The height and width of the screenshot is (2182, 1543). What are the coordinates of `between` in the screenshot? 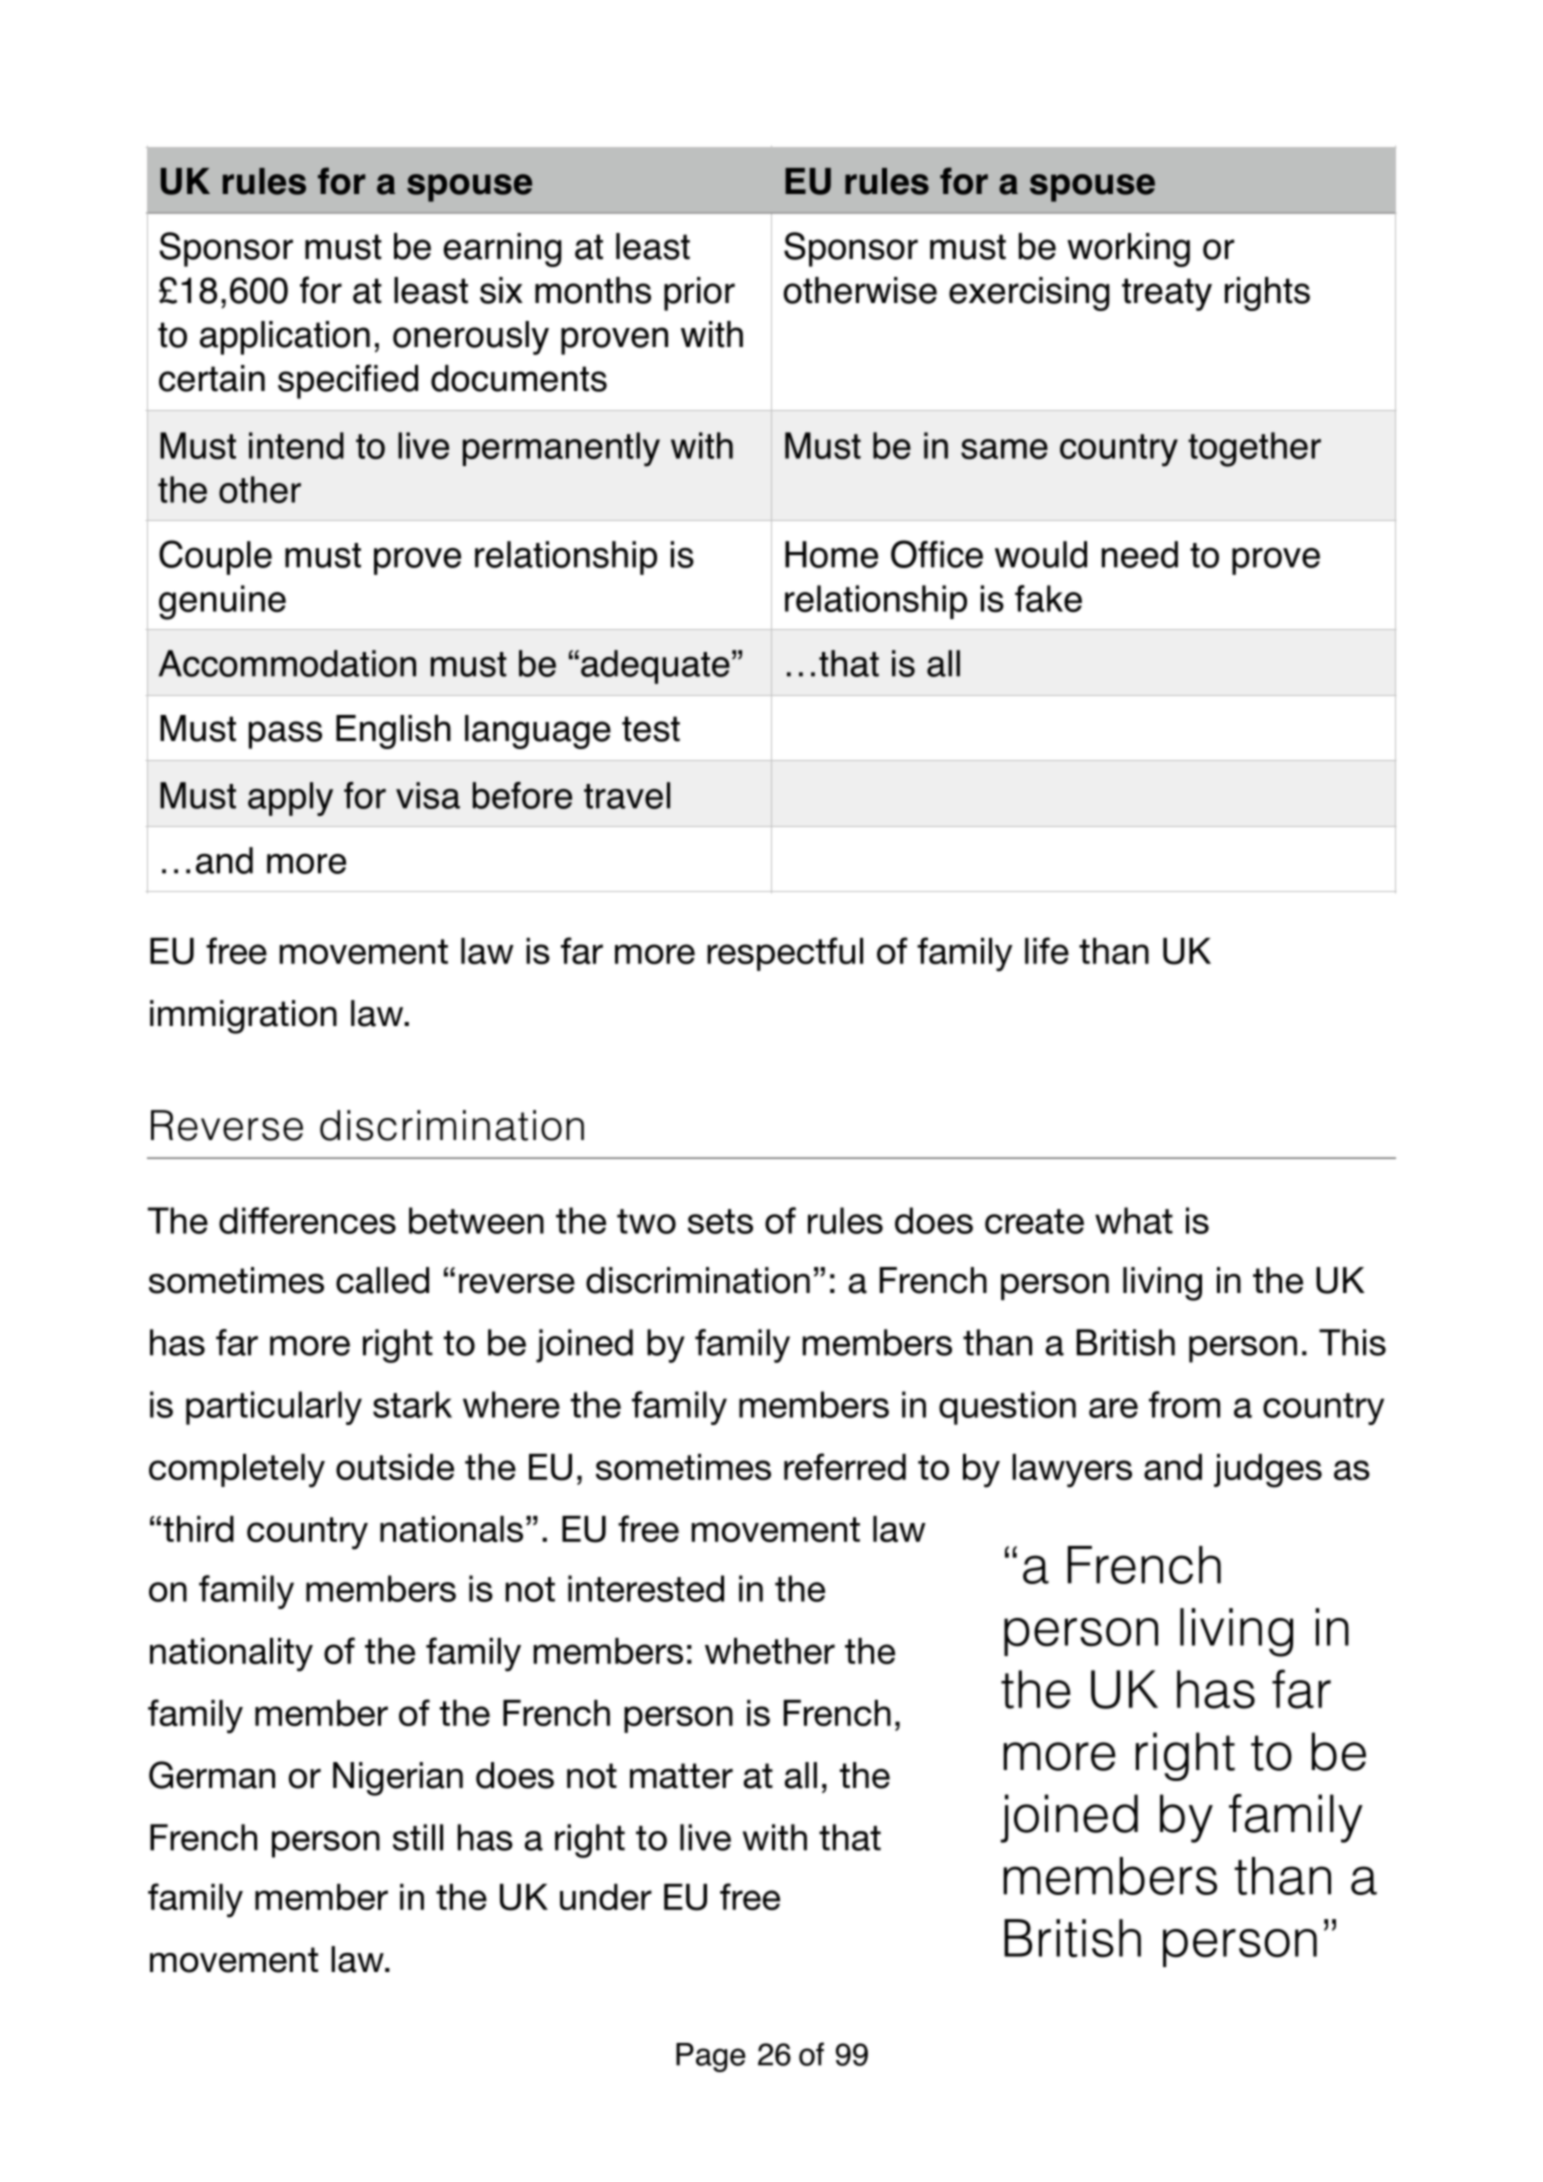 It's located at (476, 1220).
